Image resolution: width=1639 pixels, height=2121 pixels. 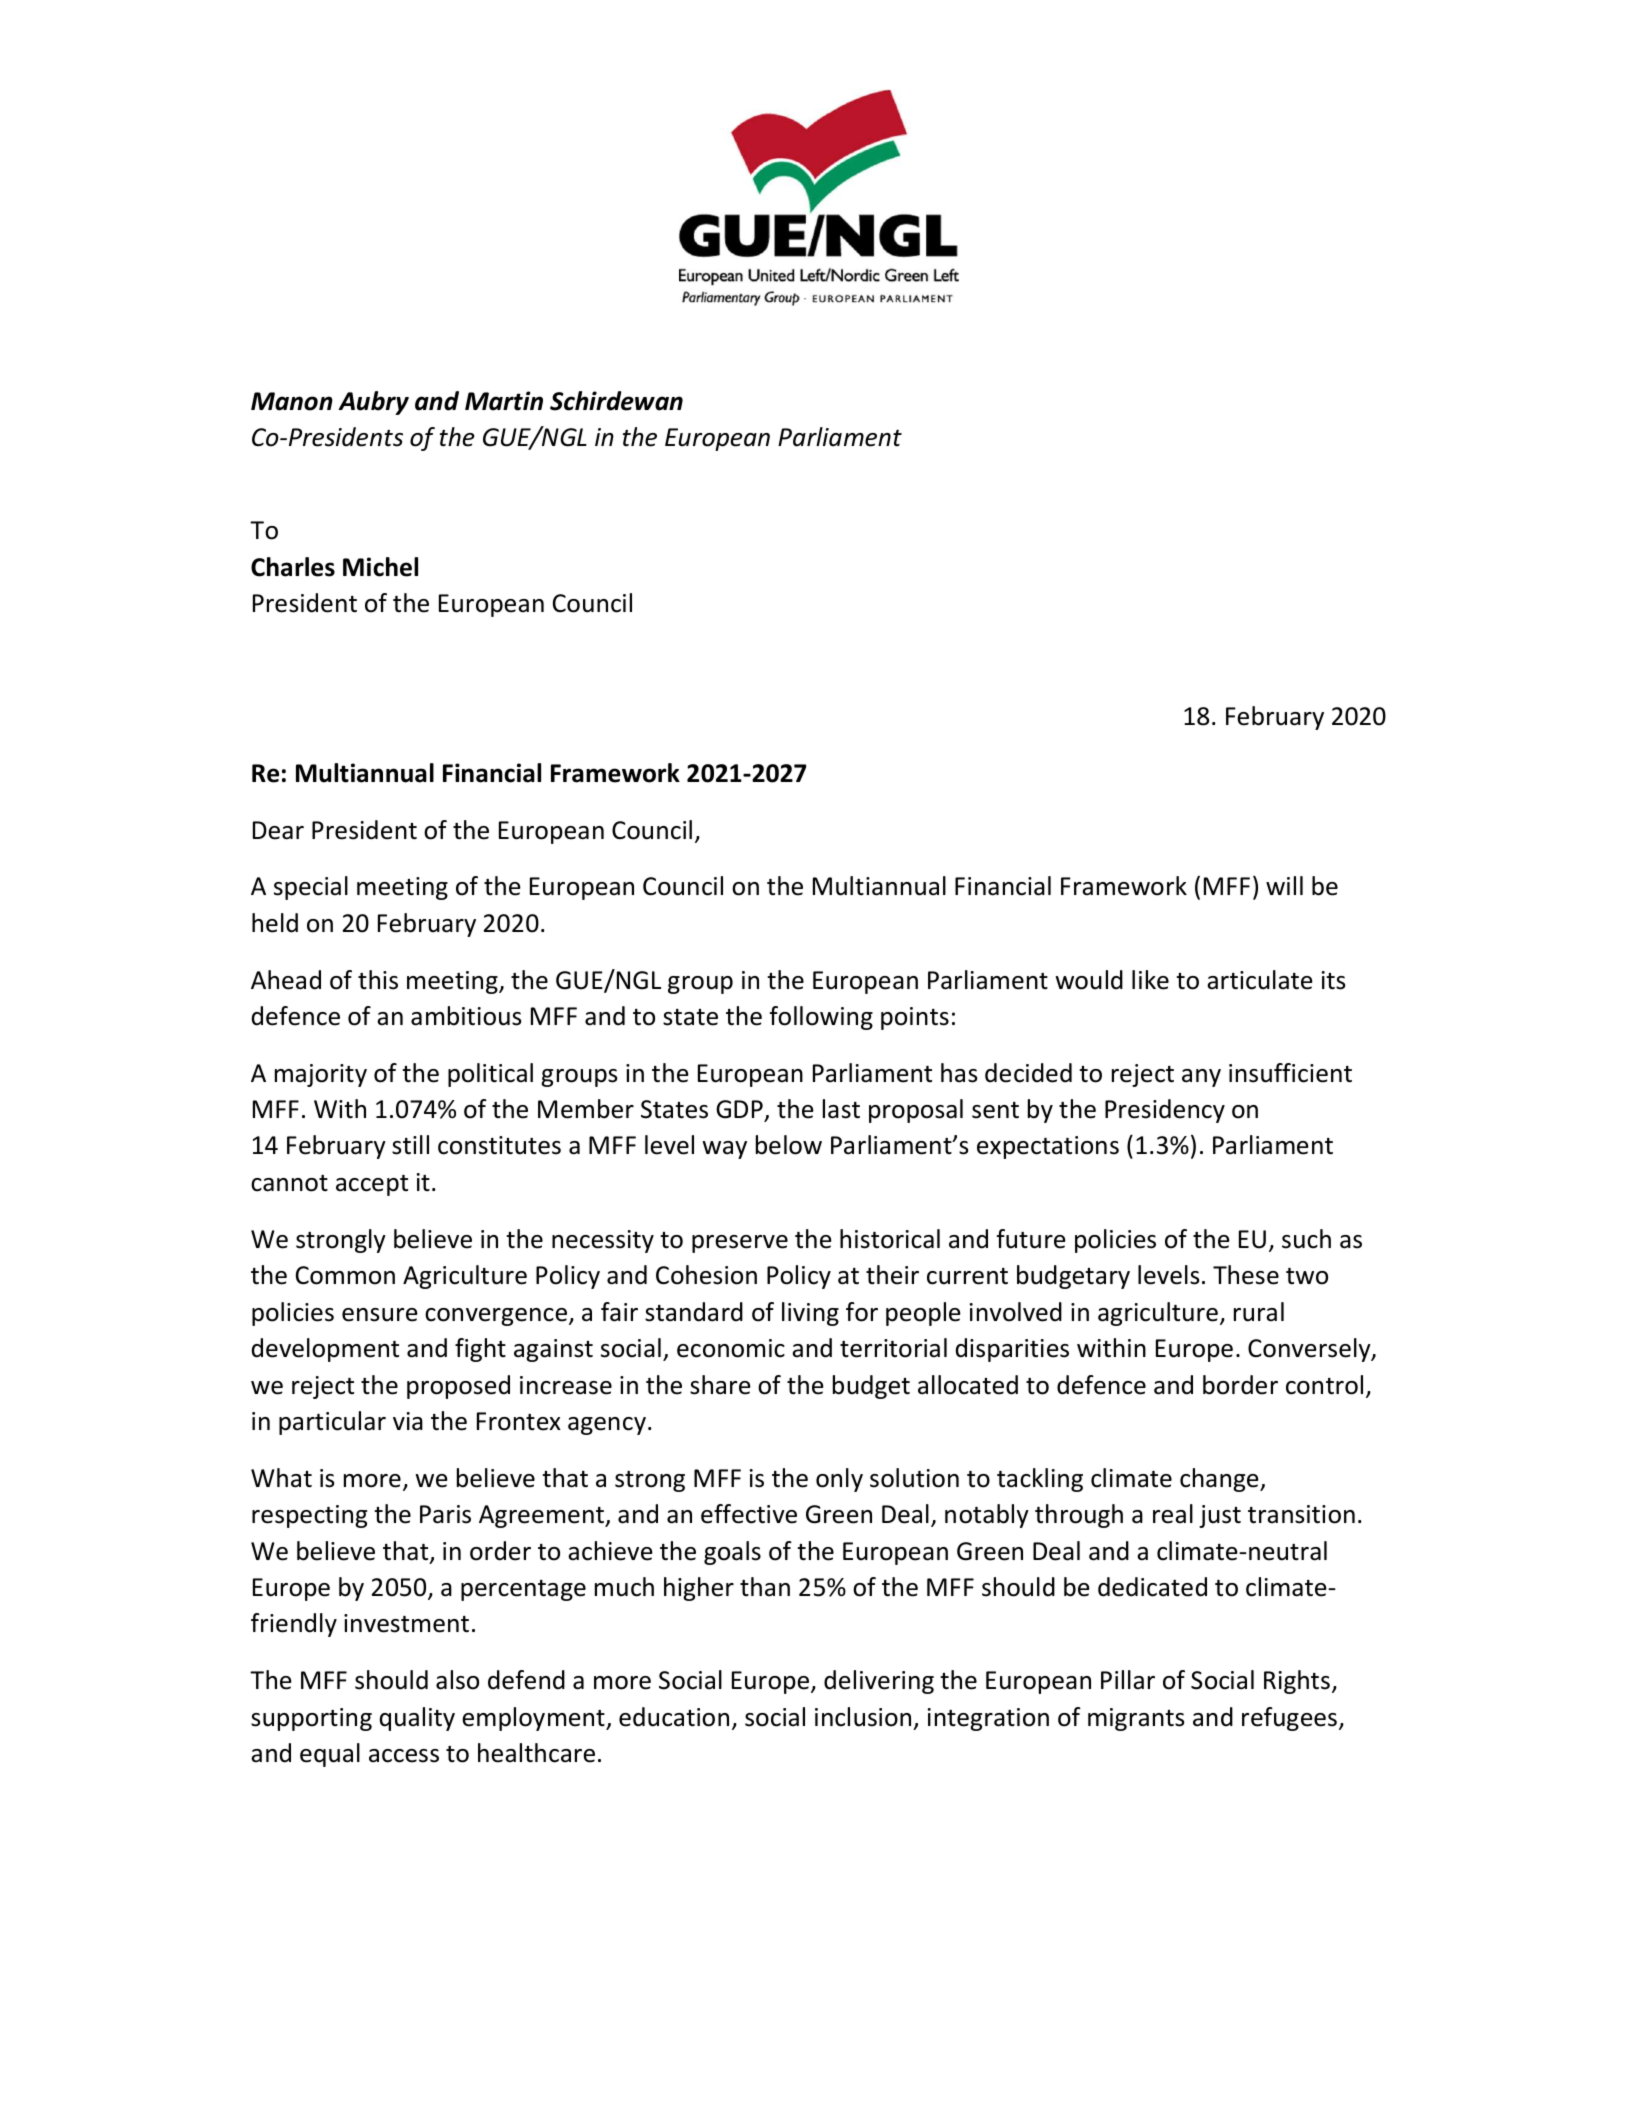 What do you see at coordinates (1284, 885) in the screenshot?
I see `will` at bounding box center [1284, 885].
